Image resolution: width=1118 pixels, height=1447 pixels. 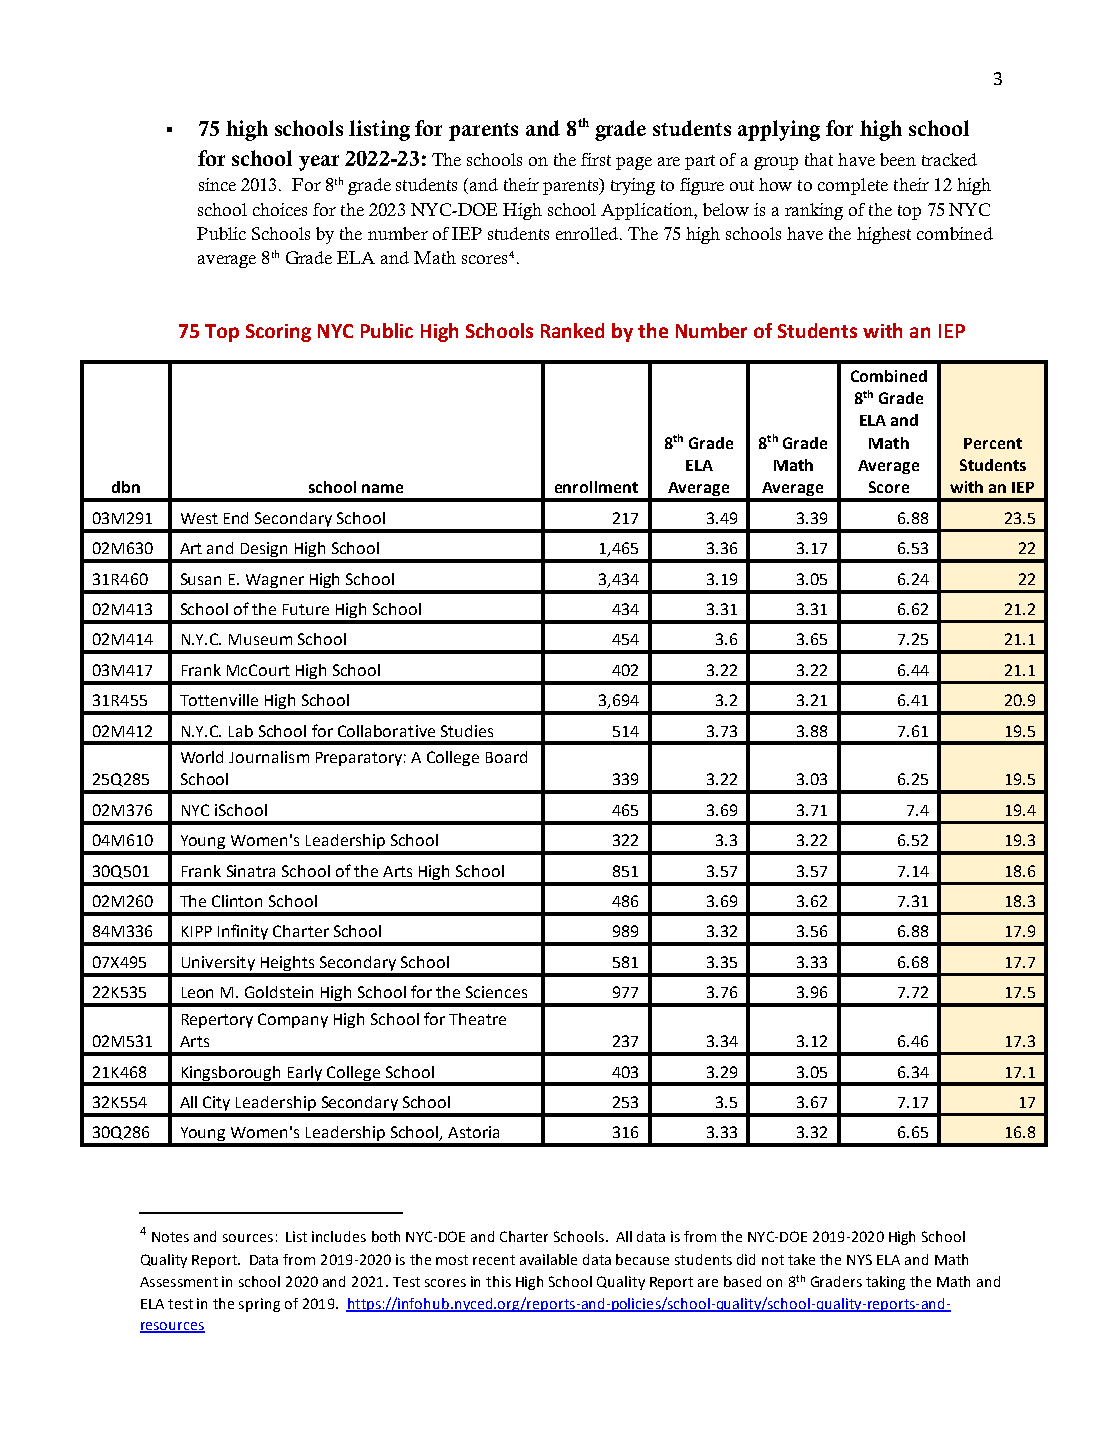 I want to click on first, so click(x=596, y=159).
